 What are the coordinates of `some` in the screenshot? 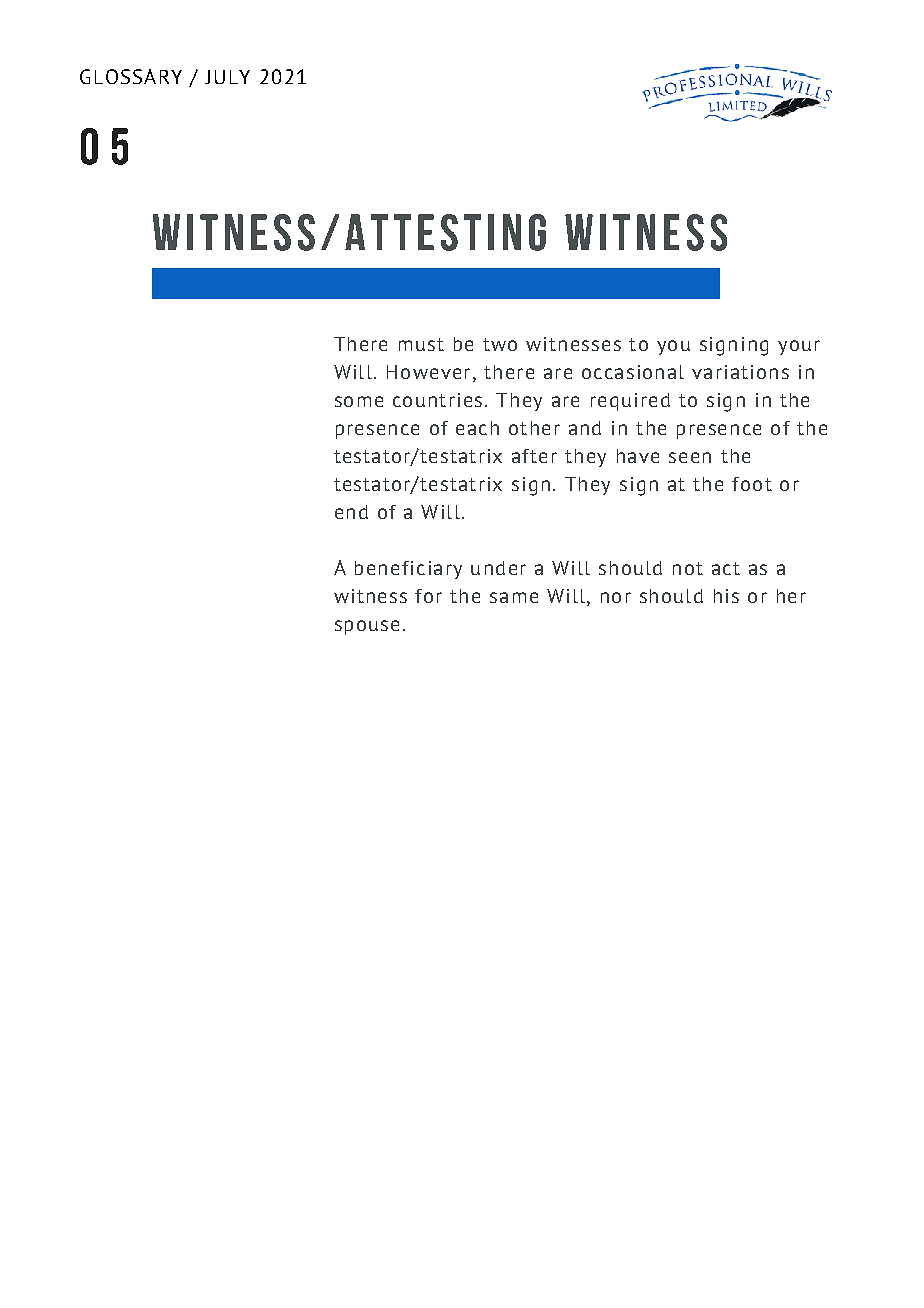 It's located at (359, 401).
